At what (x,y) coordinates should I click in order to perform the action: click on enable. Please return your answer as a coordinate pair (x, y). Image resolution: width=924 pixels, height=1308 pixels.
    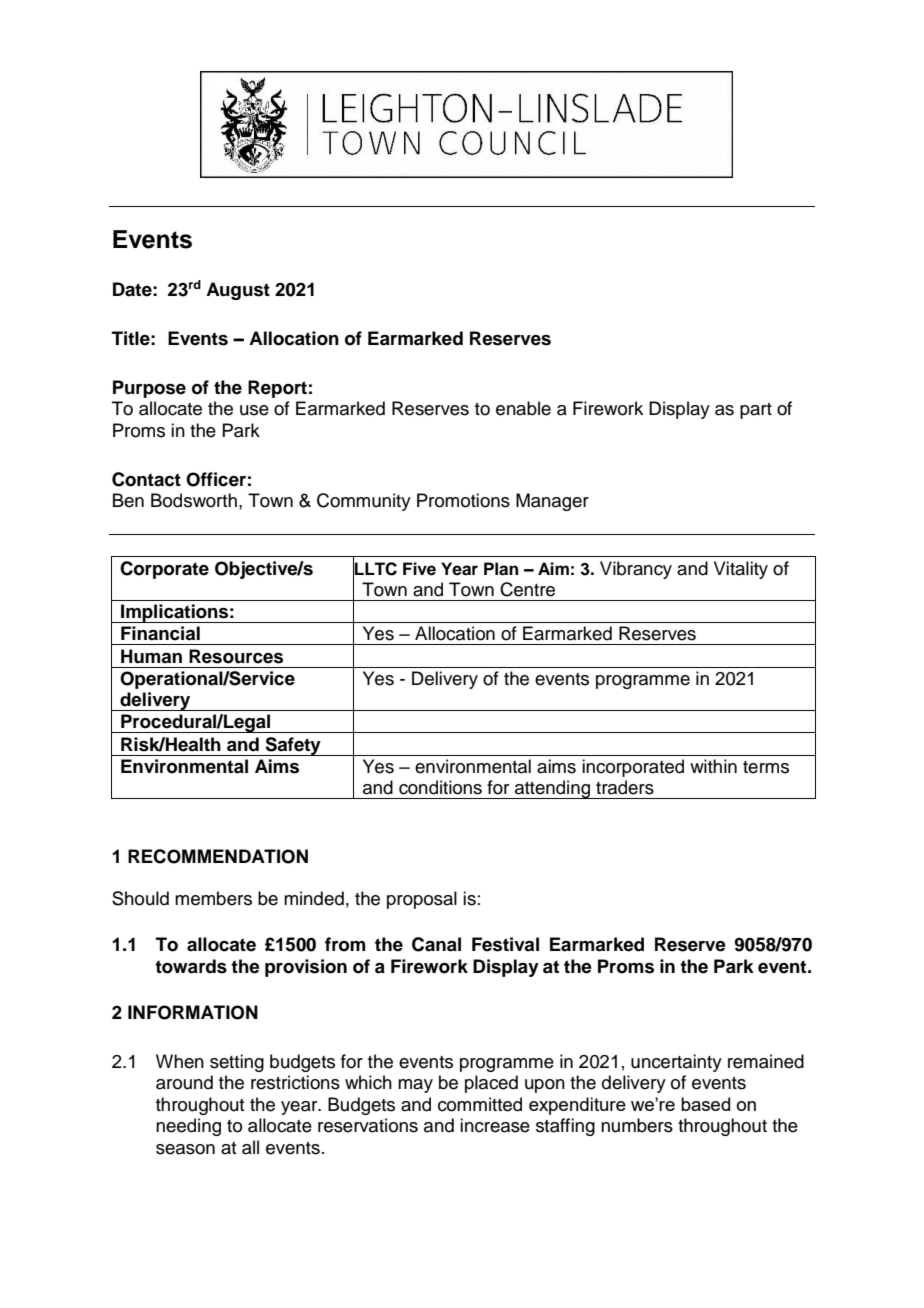
    Looking at the image, I should click on (523, 408).
